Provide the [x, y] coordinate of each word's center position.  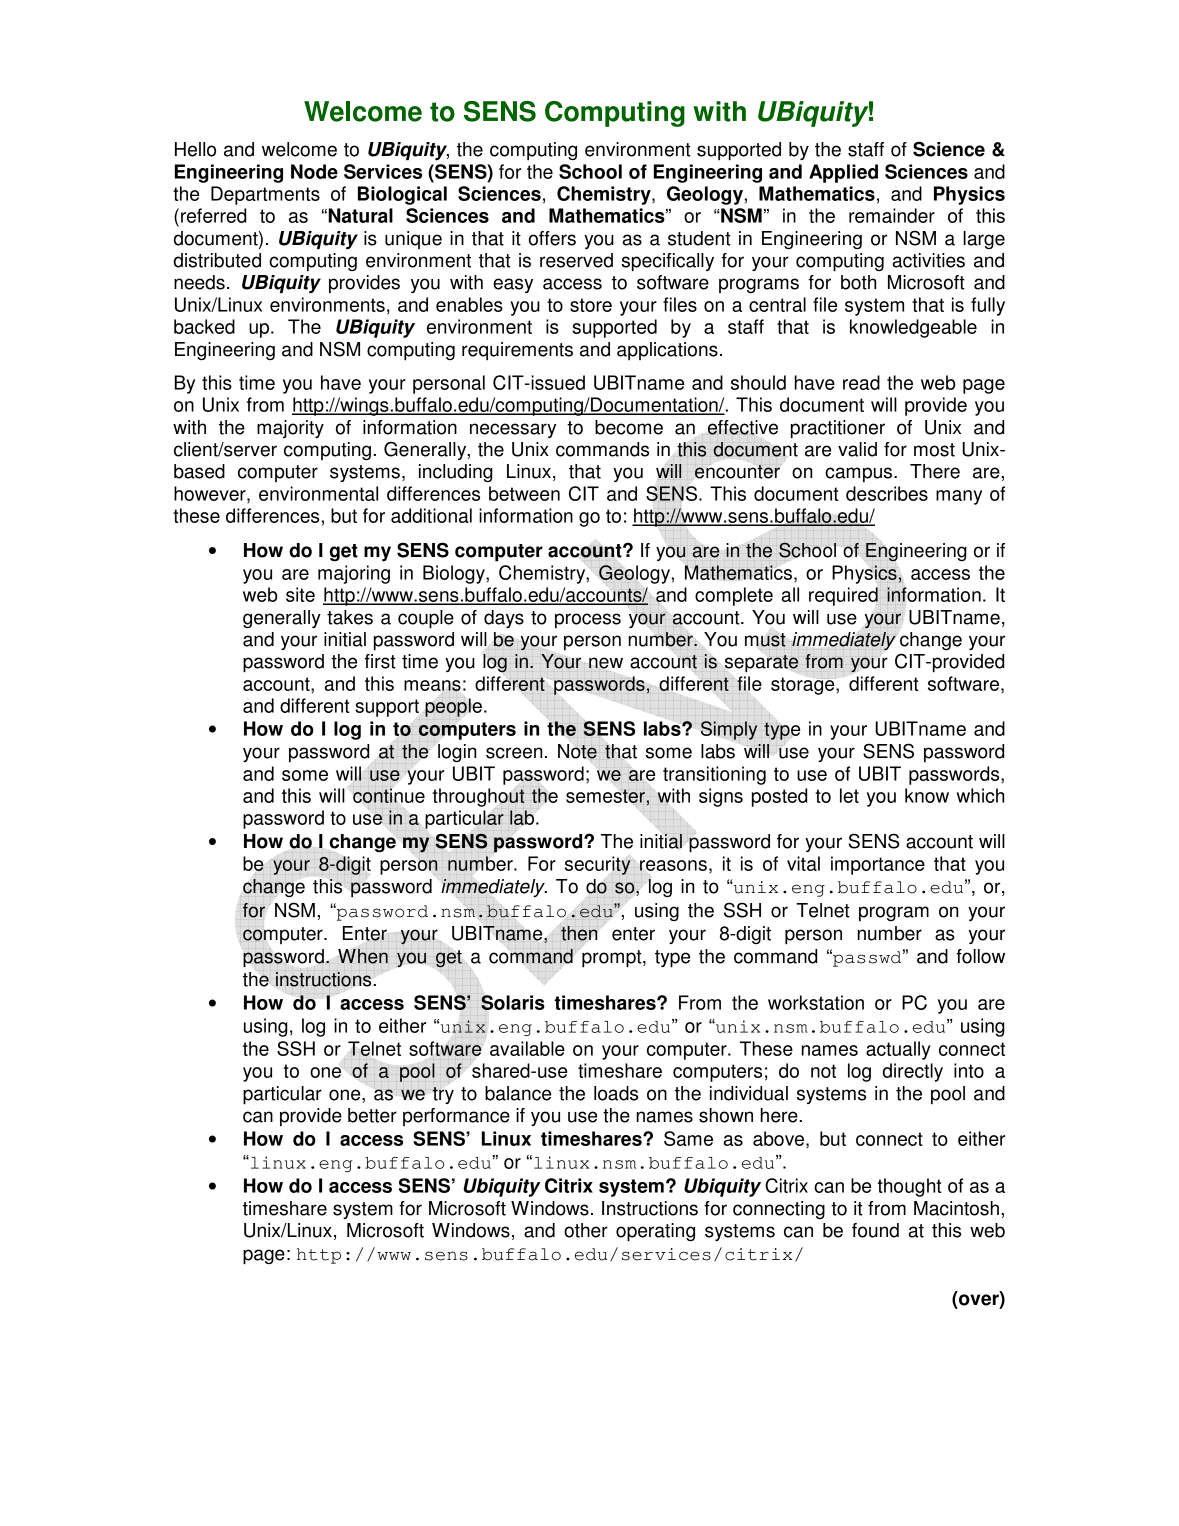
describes [887, 493]
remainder [892, 215]
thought [909, 1187]
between [524, 493]
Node [314, 171]
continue [389, 795]
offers [552, 238]
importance [878, 865]
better [372, 1115]
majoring [354, 574]
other [586, 1230]
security [598, 865]
